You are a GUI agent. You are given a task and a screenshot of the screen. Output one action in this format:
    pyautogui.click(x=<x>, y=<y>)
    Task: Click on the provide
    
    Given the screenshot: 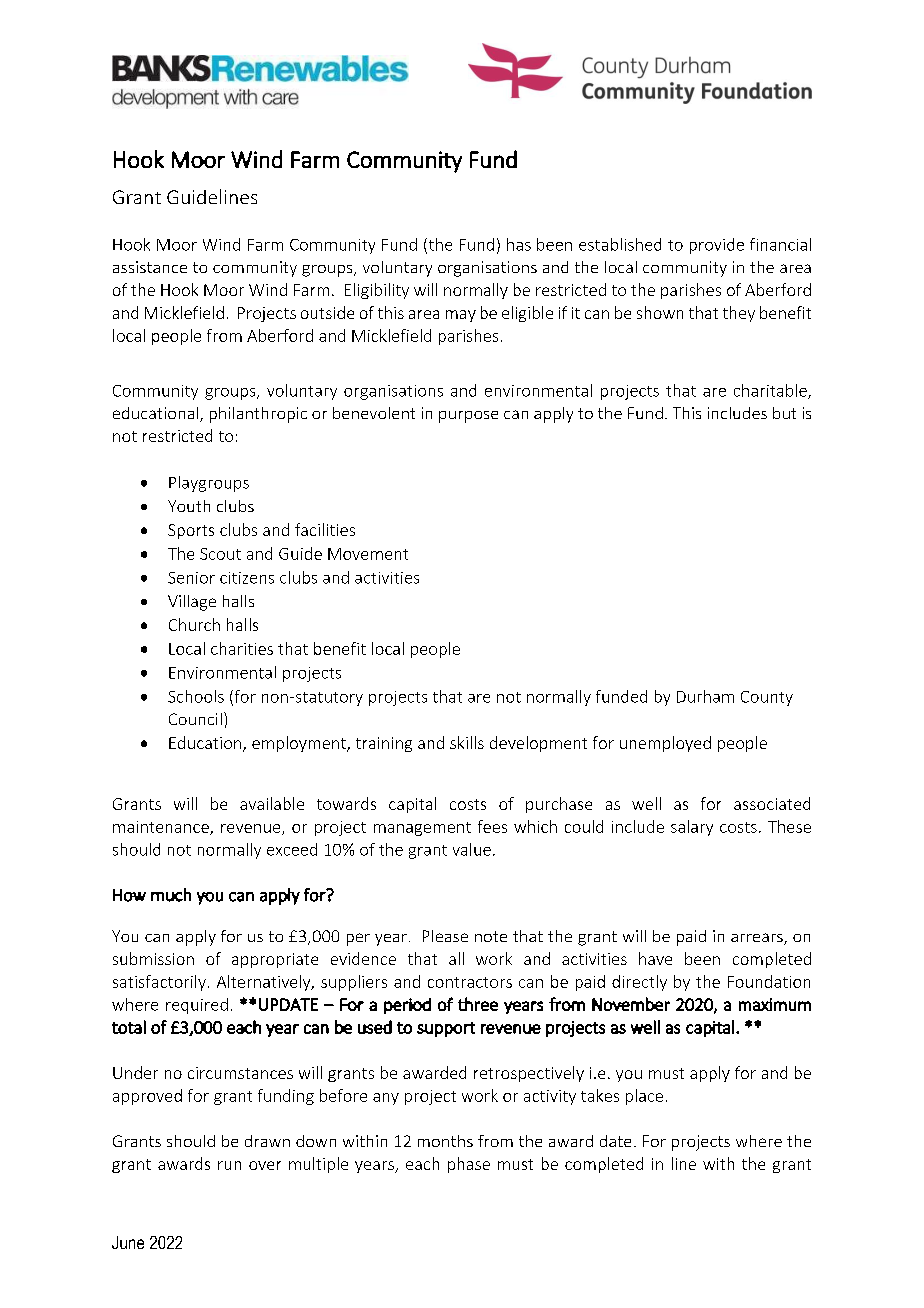 What is the action you would take?
    pyautogui.click(x=717, y=246)
